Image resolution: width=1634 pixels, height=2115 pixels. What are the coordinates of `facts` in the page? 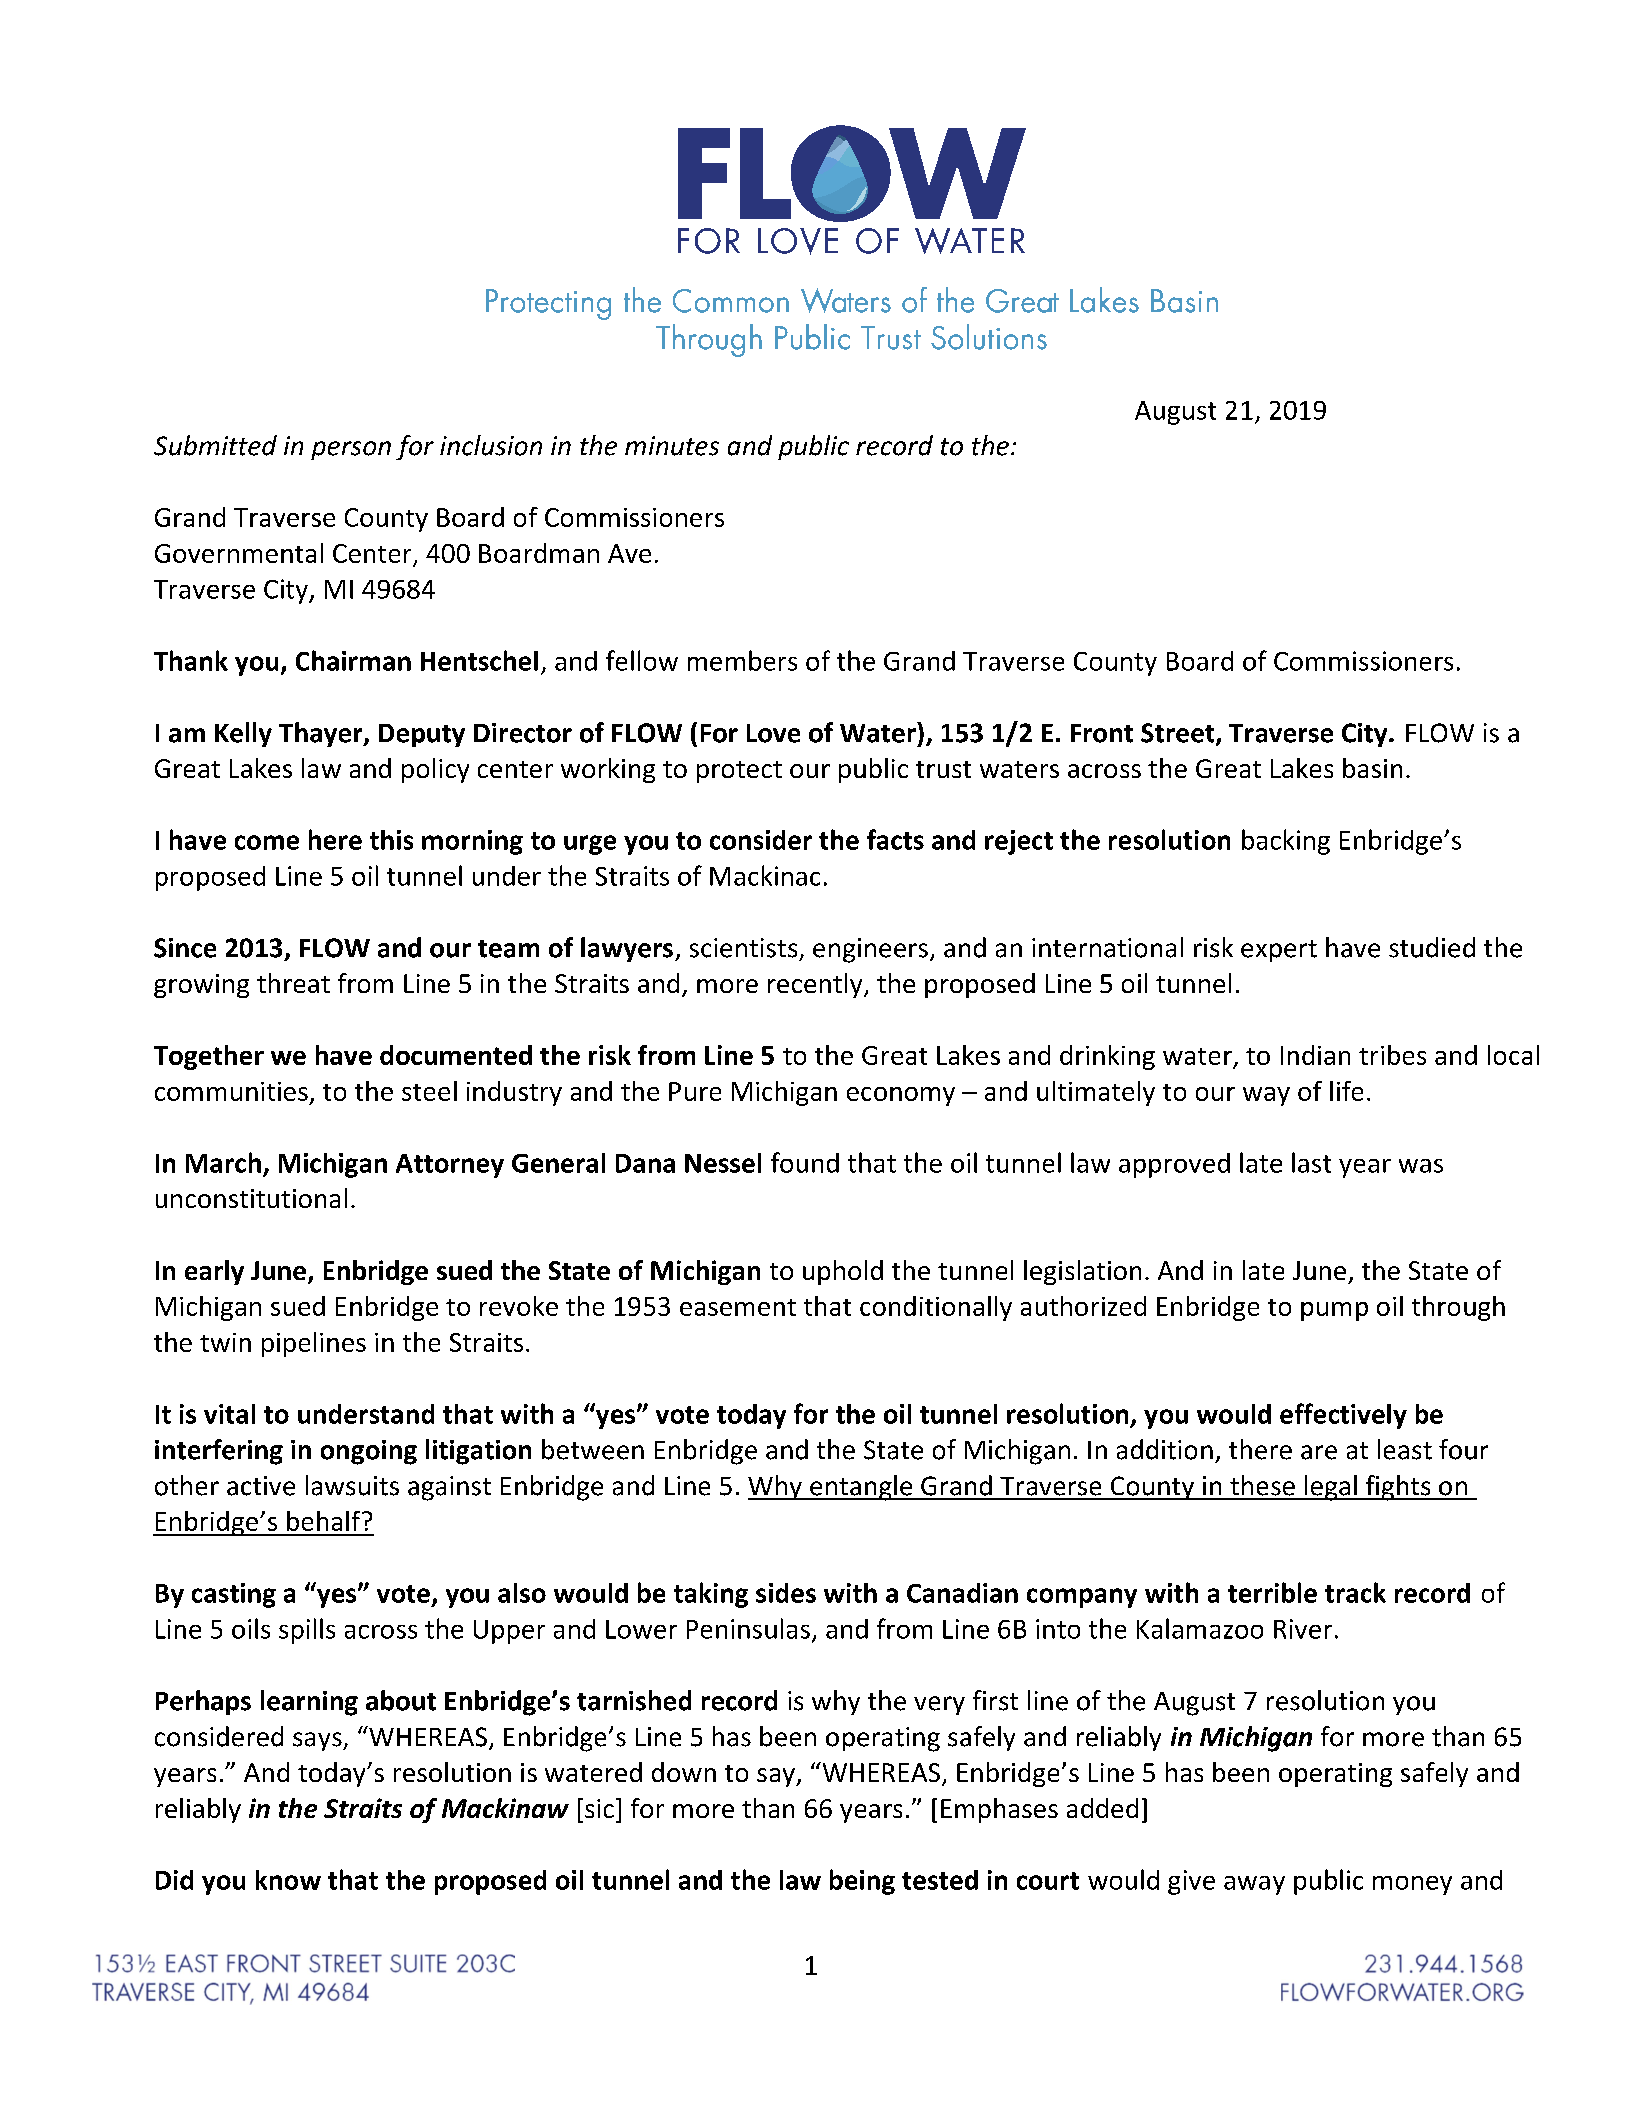 It's located at (895, 839).
